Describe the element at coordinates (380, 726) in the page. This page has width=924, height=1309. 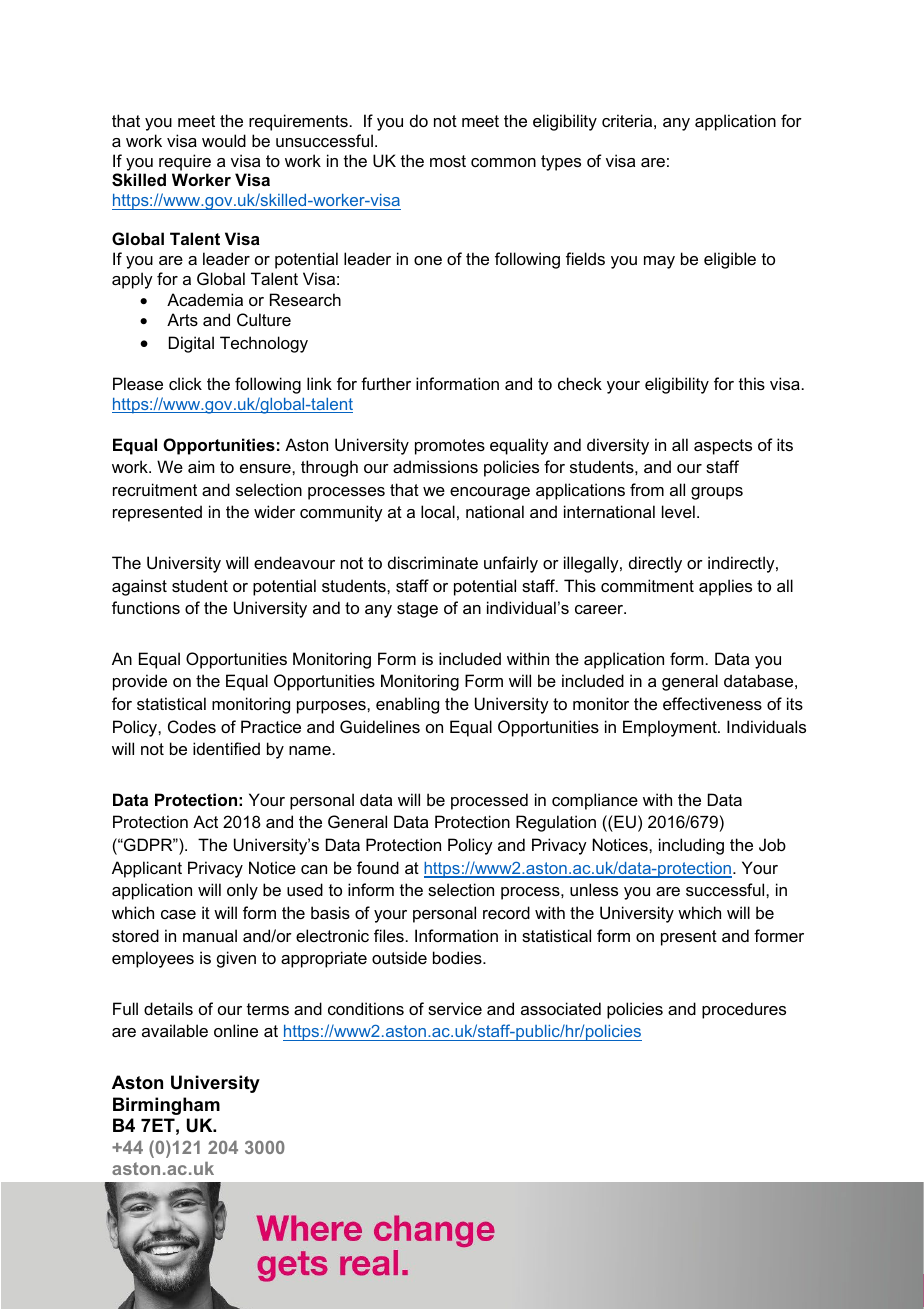
I see `Guidelines` at that location.
